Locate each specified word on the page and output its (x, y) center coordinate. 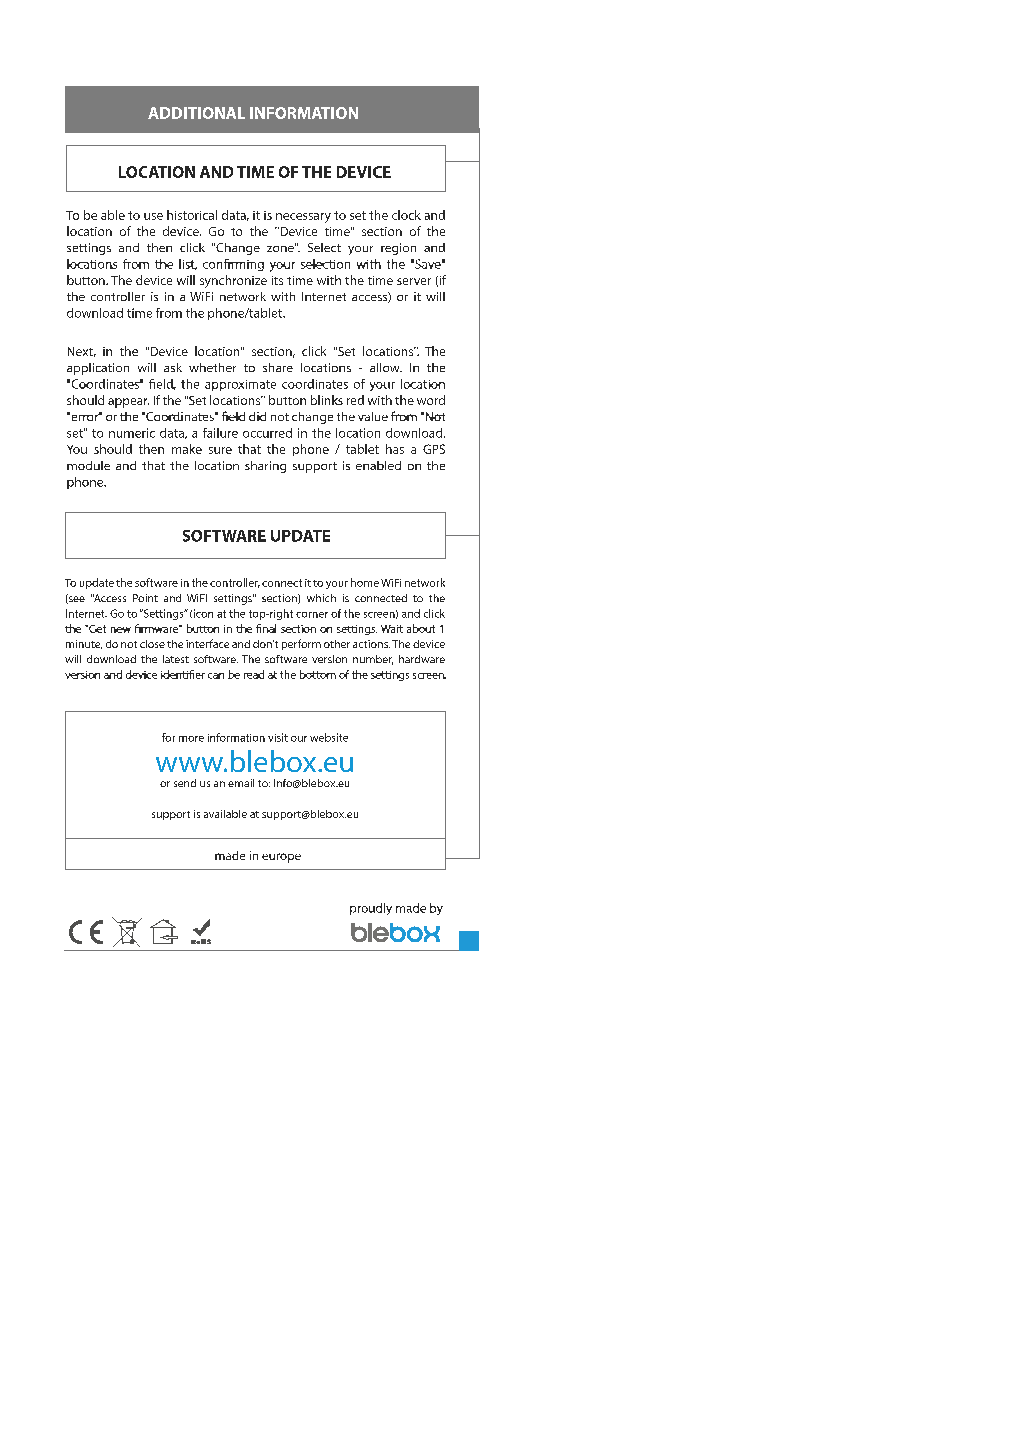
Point (145, 598)
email (241, 783)
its (277, 280)
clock (406, 215)
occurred (267, 433)
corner (312, 615)
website (329, 737)
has (395, 449)
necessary (303, 218)
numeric (132, 433)
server (414, 281)
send (185, 783)
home (365, 582)
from (169, 313)
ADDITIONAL (196, 113)
